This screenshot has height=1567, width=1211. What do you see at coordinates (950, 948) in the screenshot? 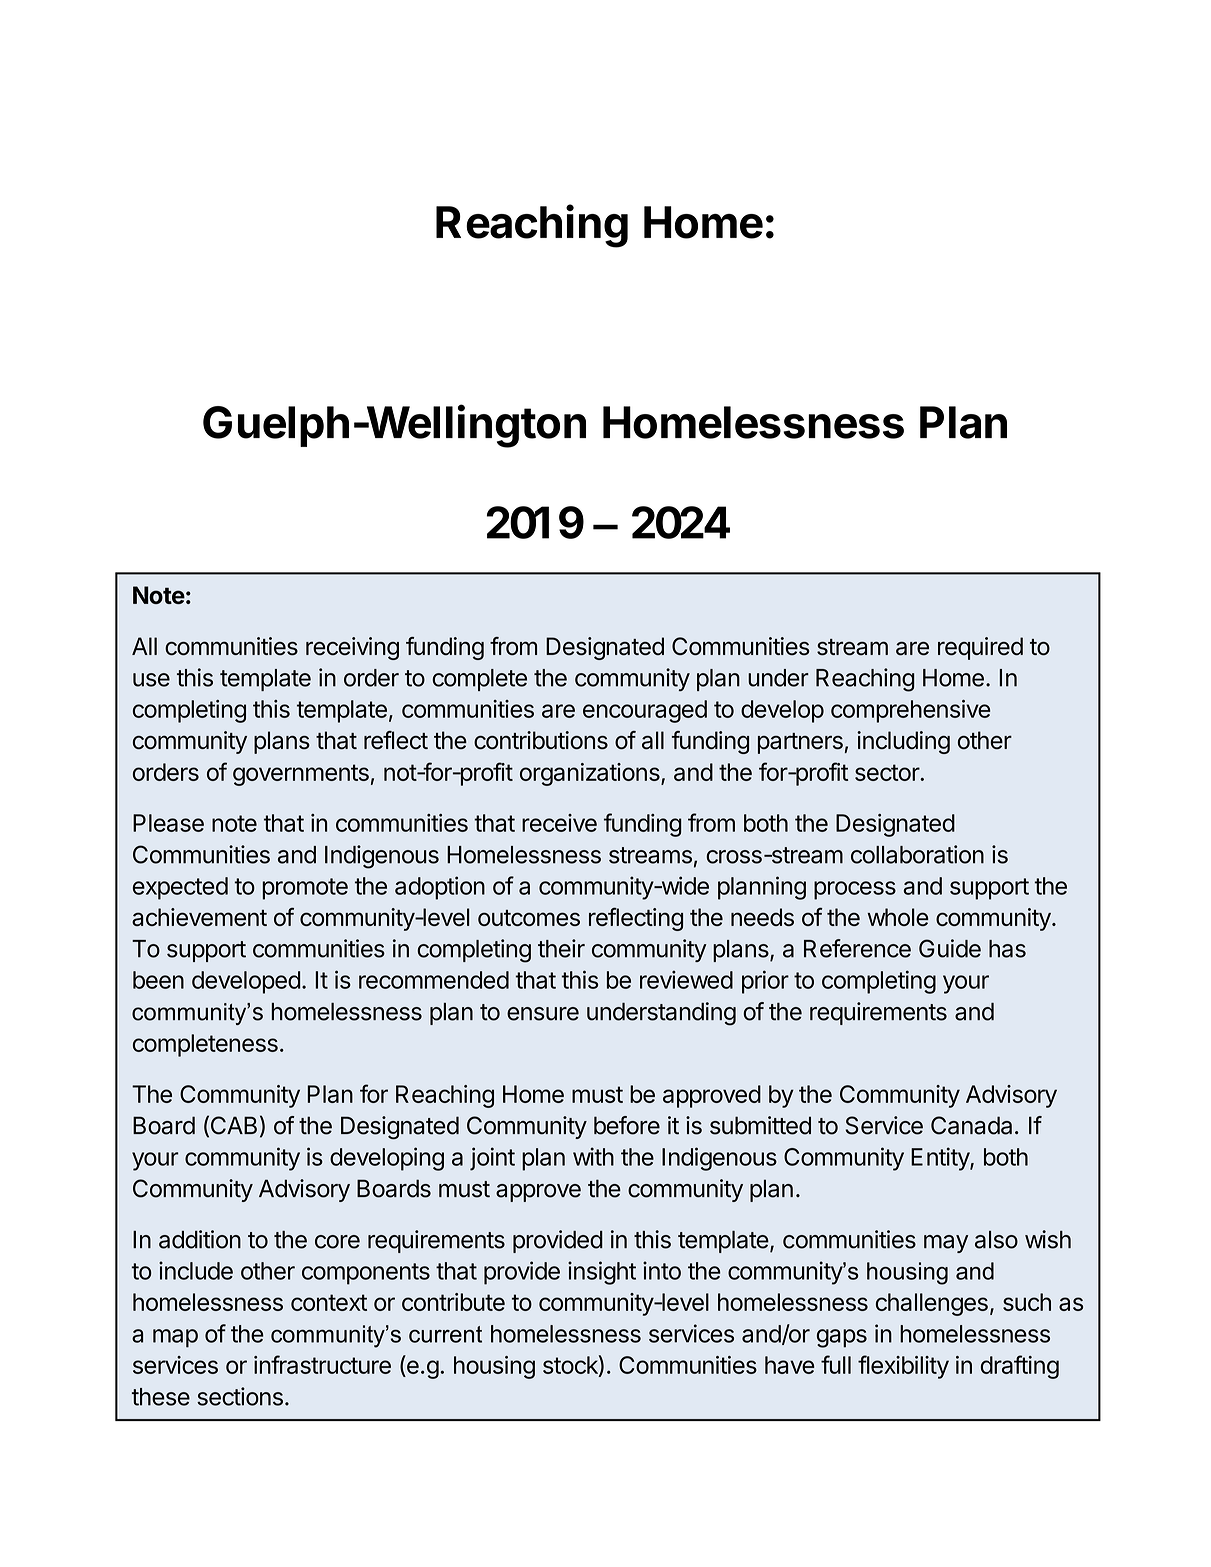
I see `Guide` at bounding box center [950, 948].
